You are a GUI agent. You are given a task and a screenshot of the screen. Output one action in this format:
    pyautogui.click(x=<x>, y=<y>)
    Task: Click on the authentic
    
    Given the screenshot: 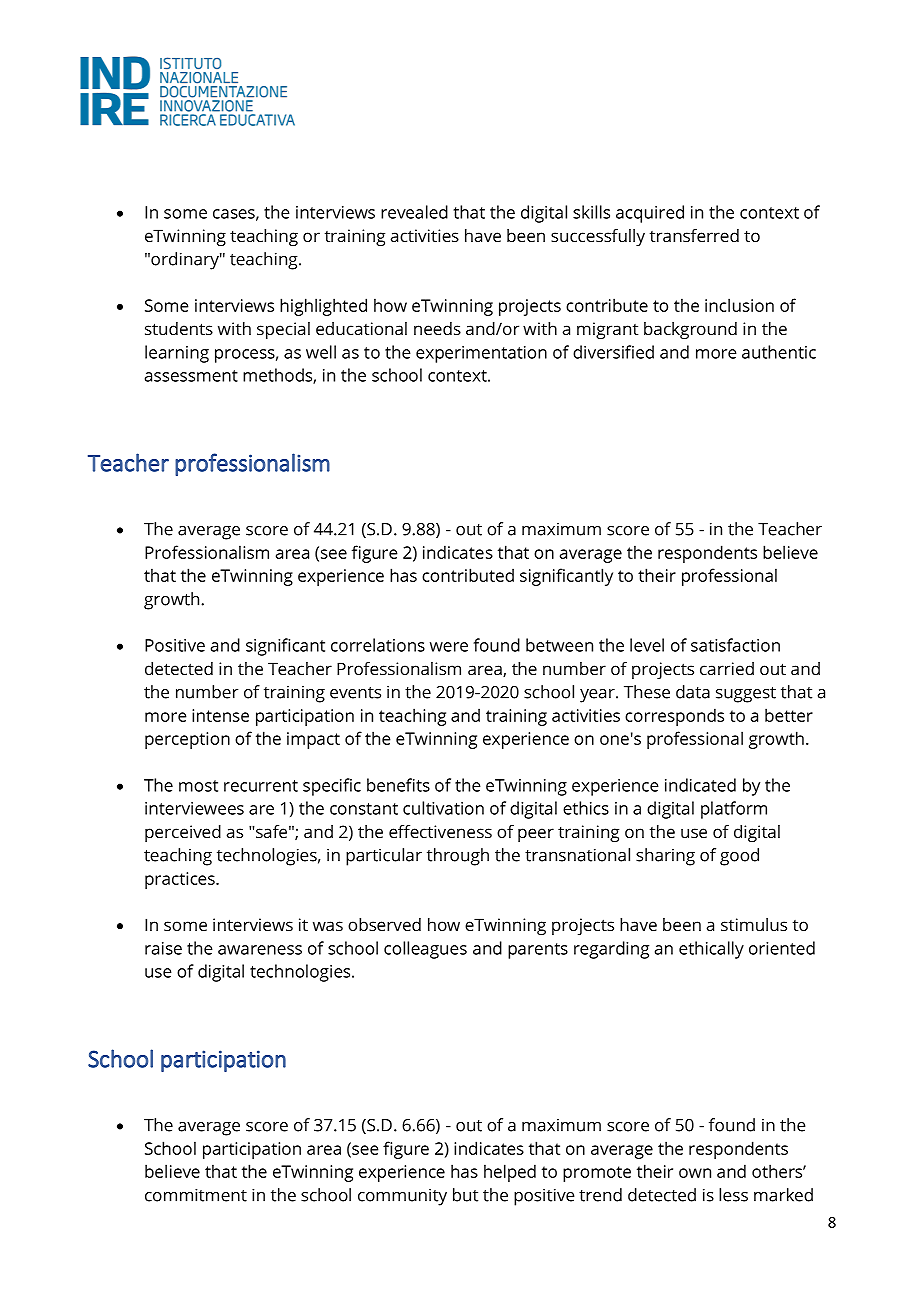 What is the action you would take?
    pyautogui.click(x=779, y=352)
